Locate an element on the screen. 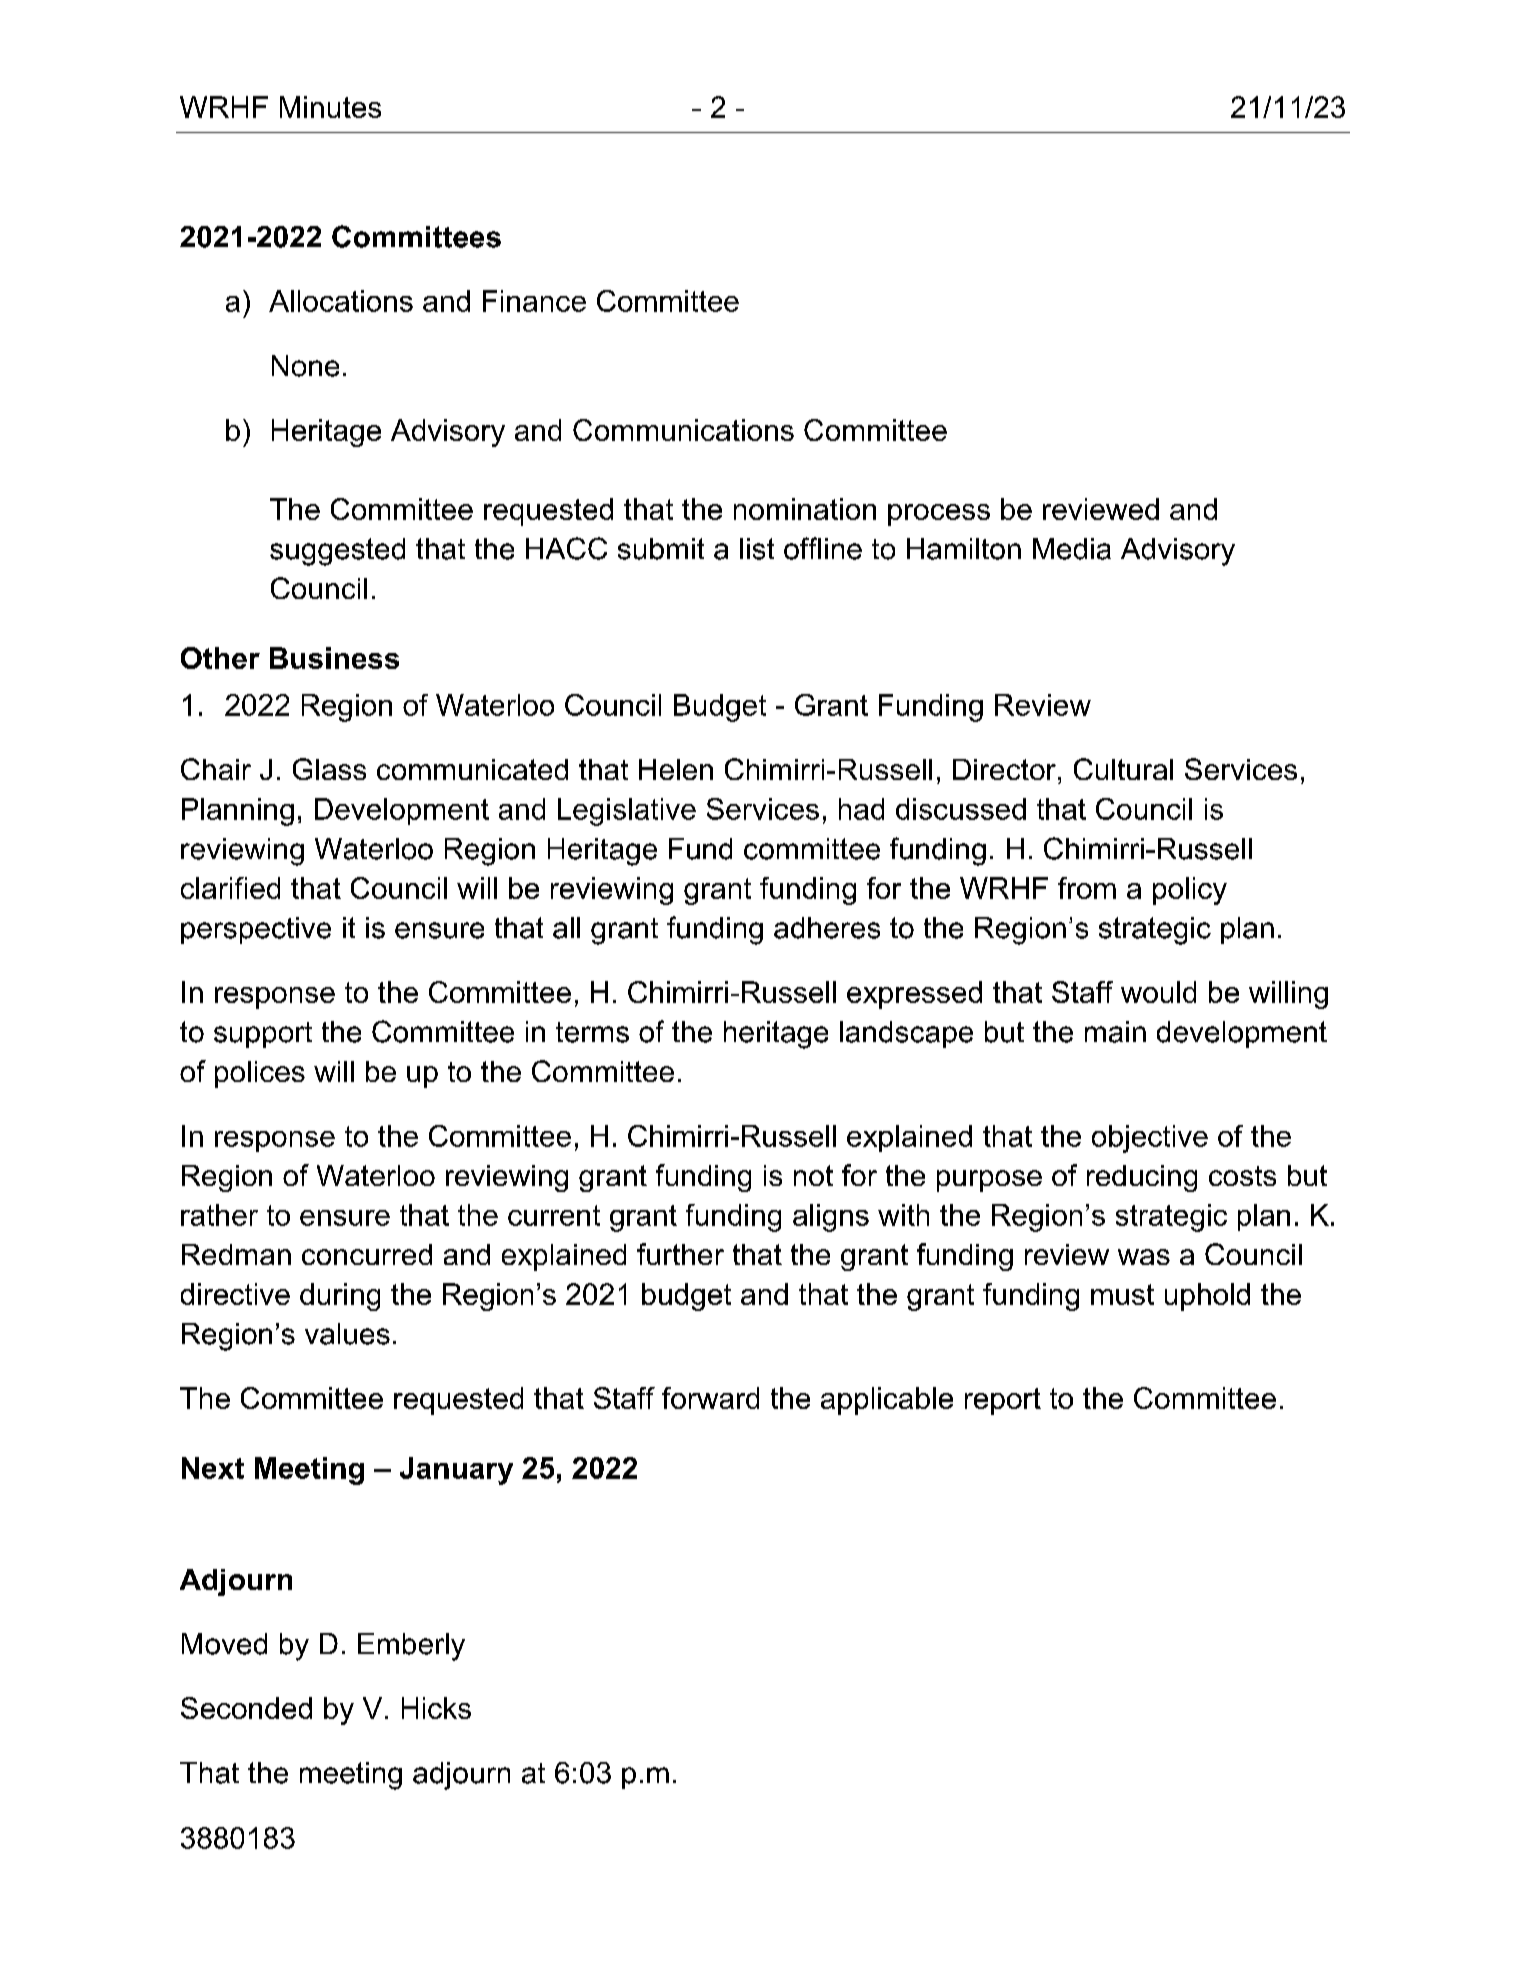 This screenshot has width=1526, height=1975. concurred is located at coordinates (367, 1254).
